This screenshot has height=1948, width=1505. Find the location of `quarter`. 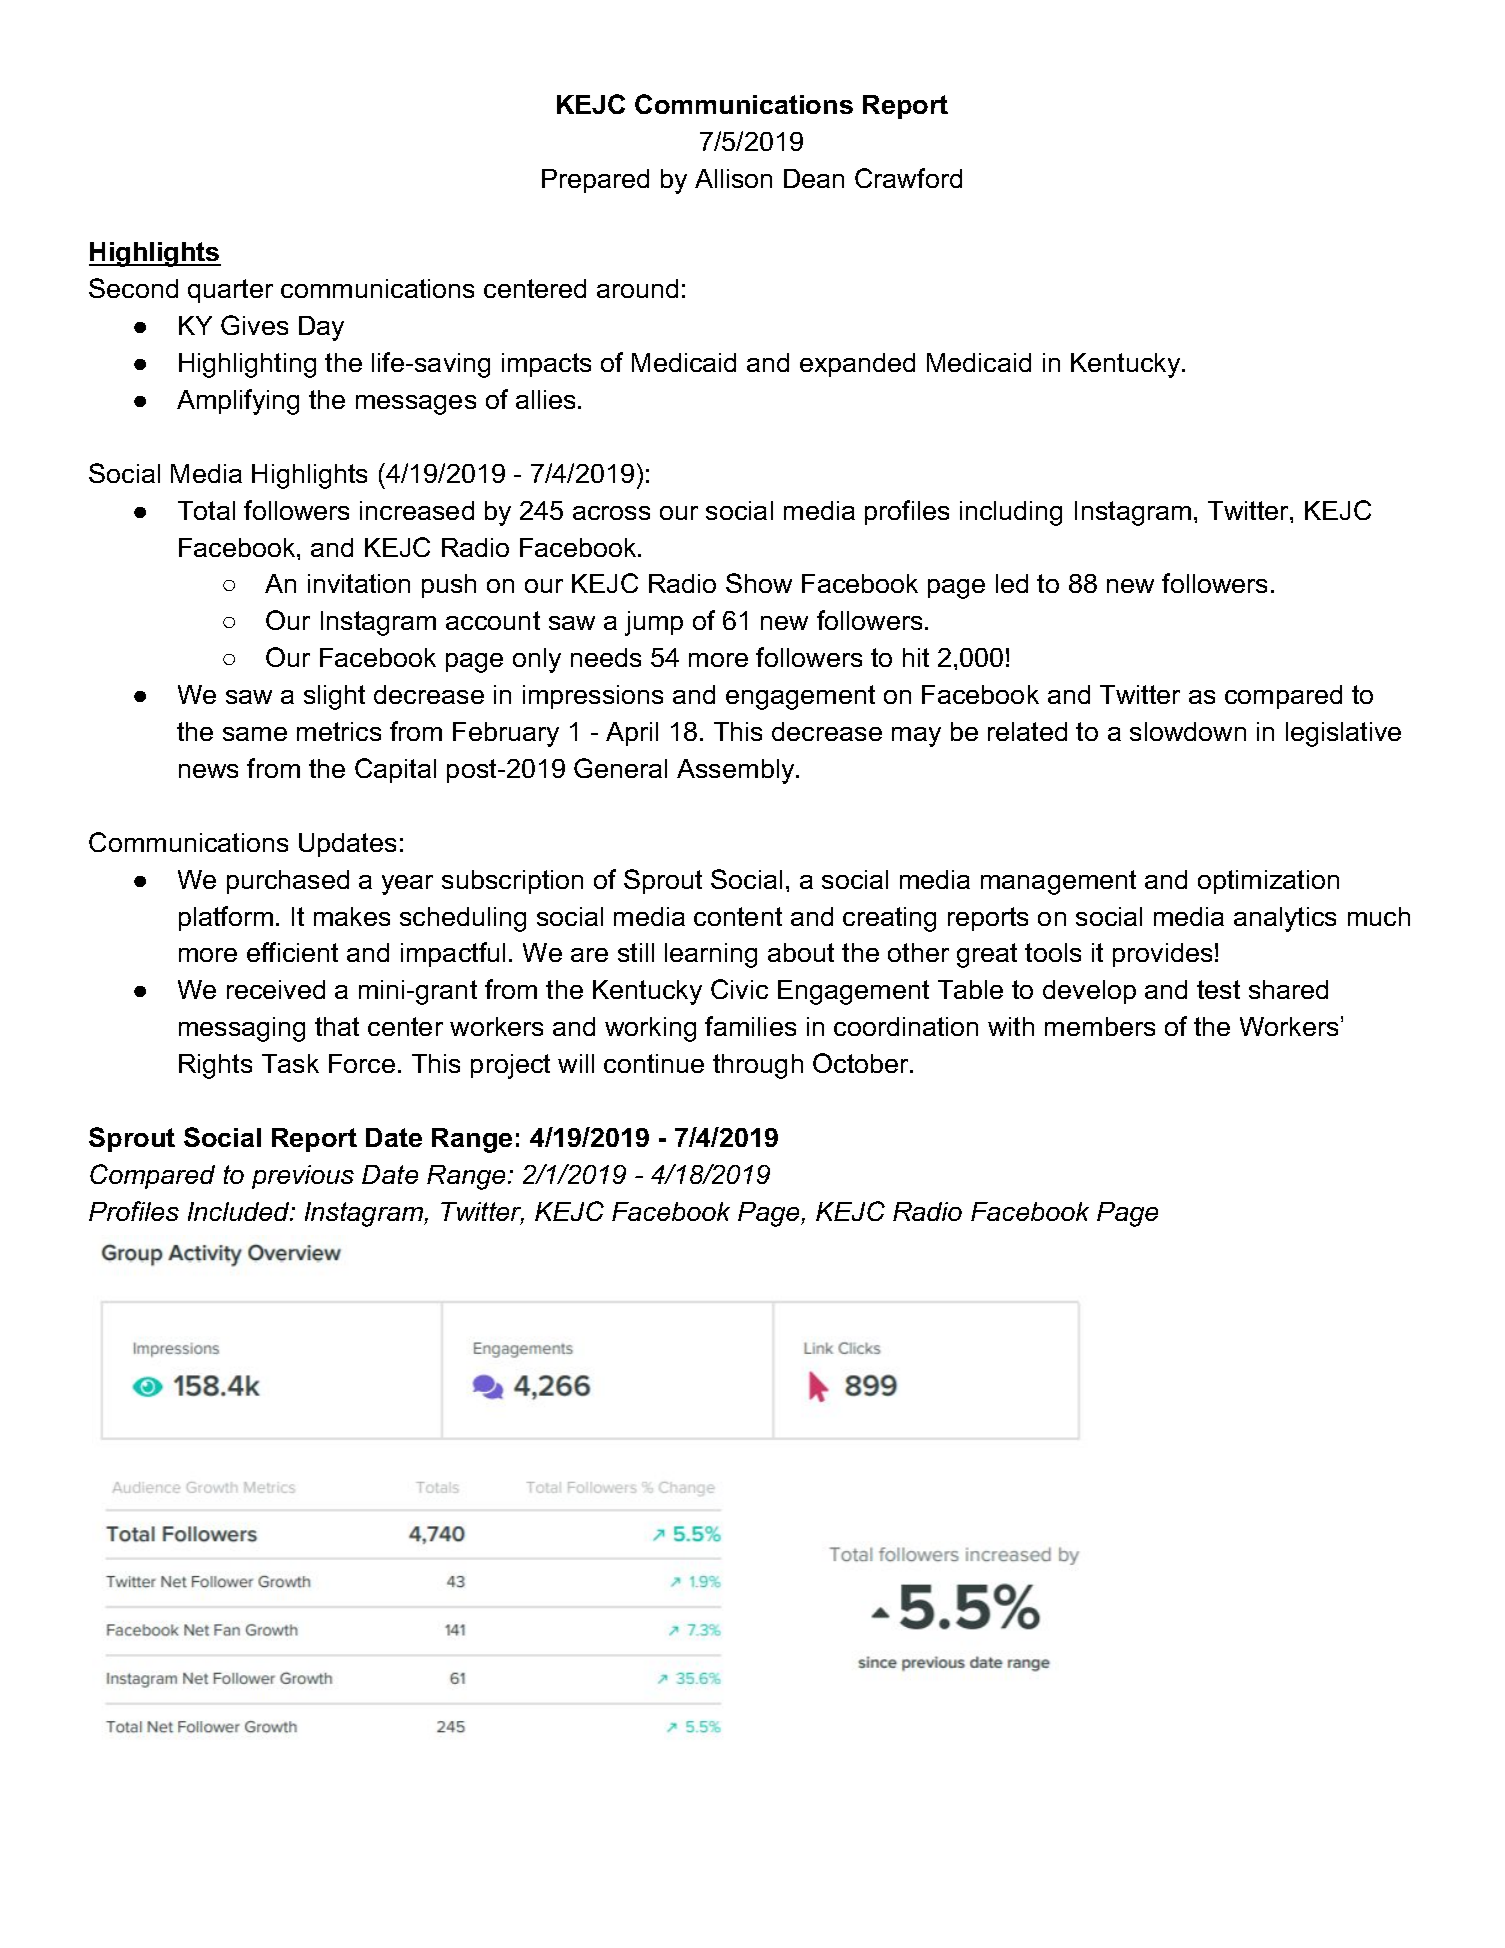

quarter is located at coordinates (230, 291).
